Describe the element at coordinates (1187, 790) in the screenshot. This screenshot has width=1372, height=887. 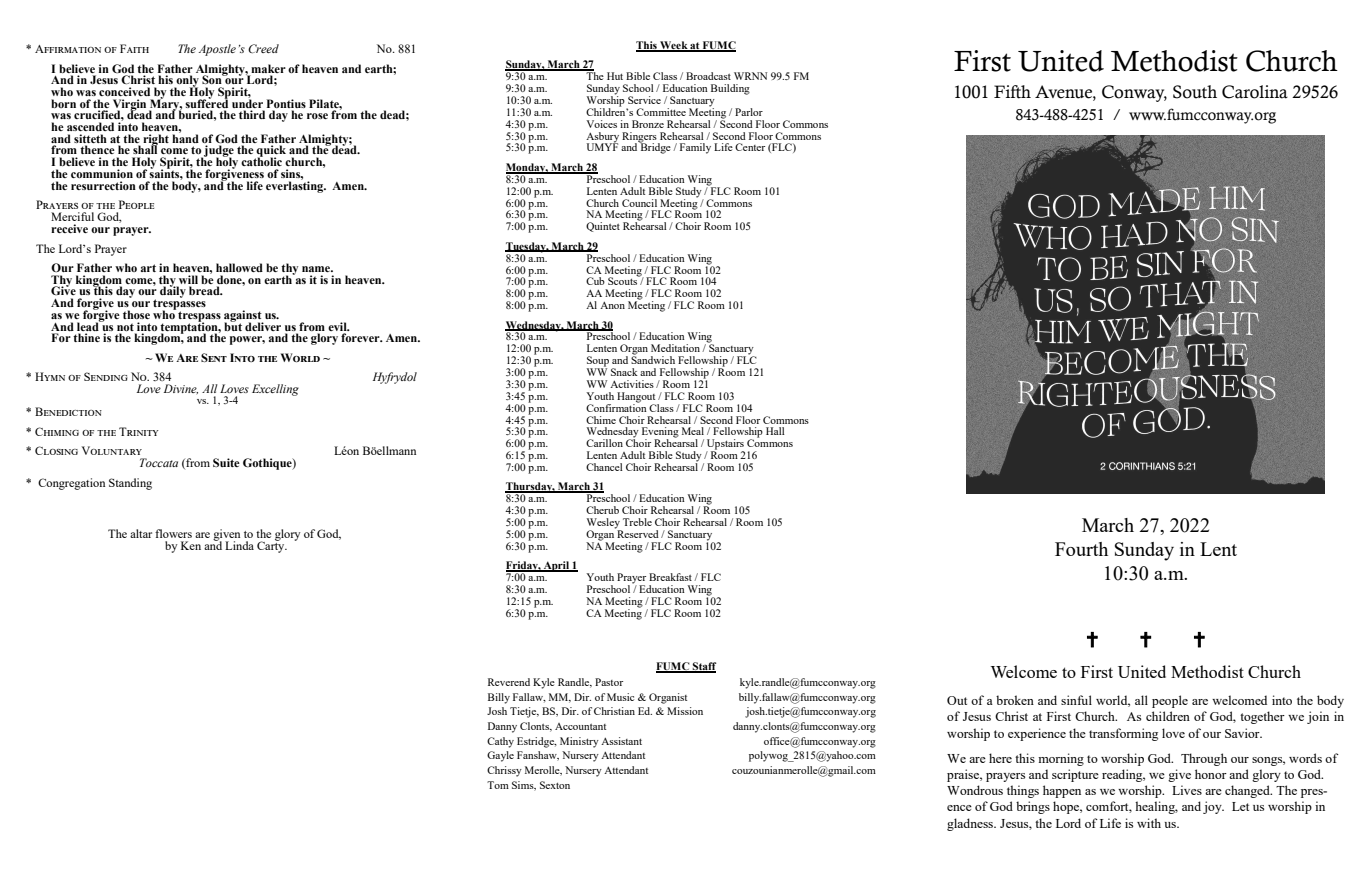
I see `Lives` at that location.
